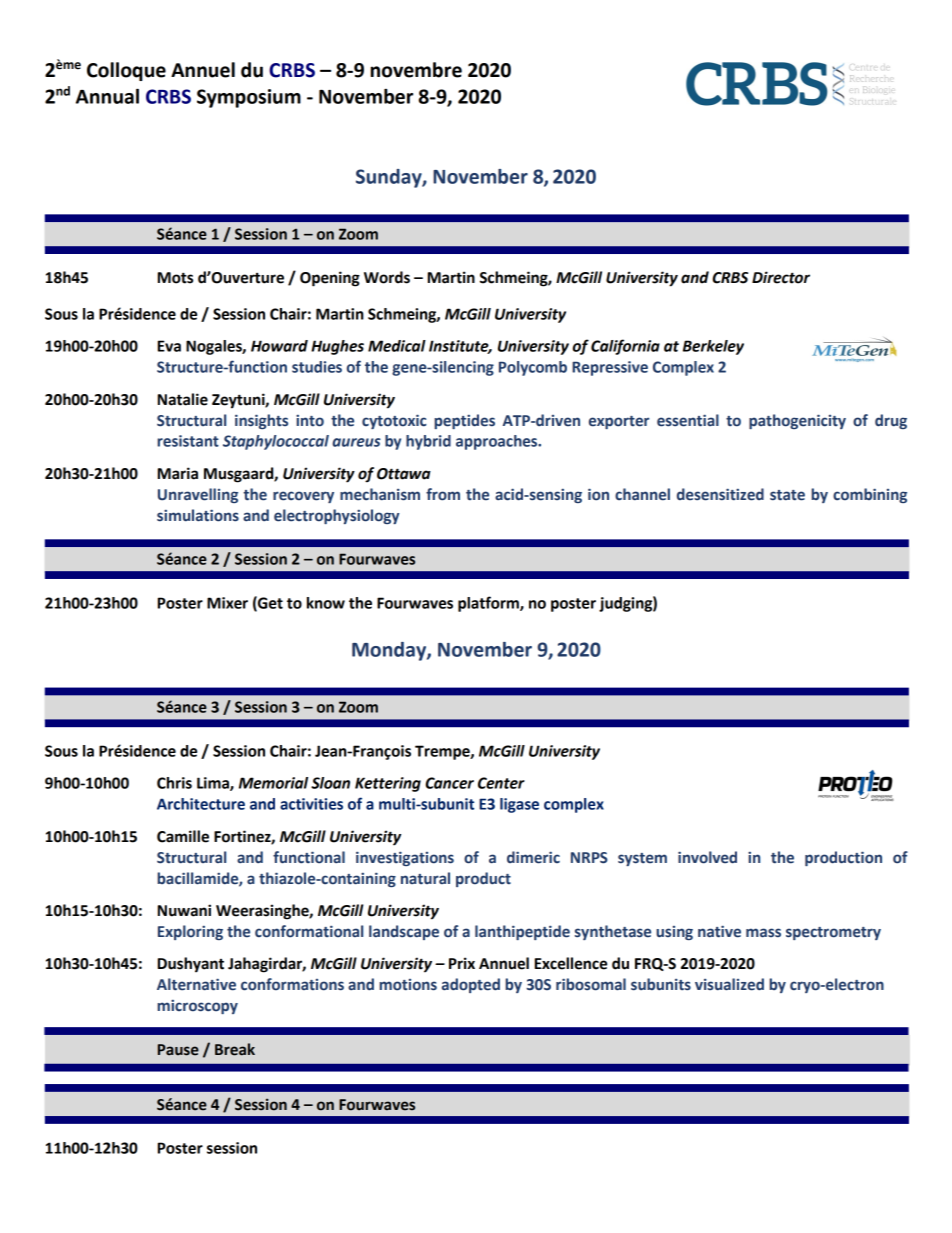  Describe the element at coordinates (416, 70) in the screenshot. I see `novembre` at that location.
